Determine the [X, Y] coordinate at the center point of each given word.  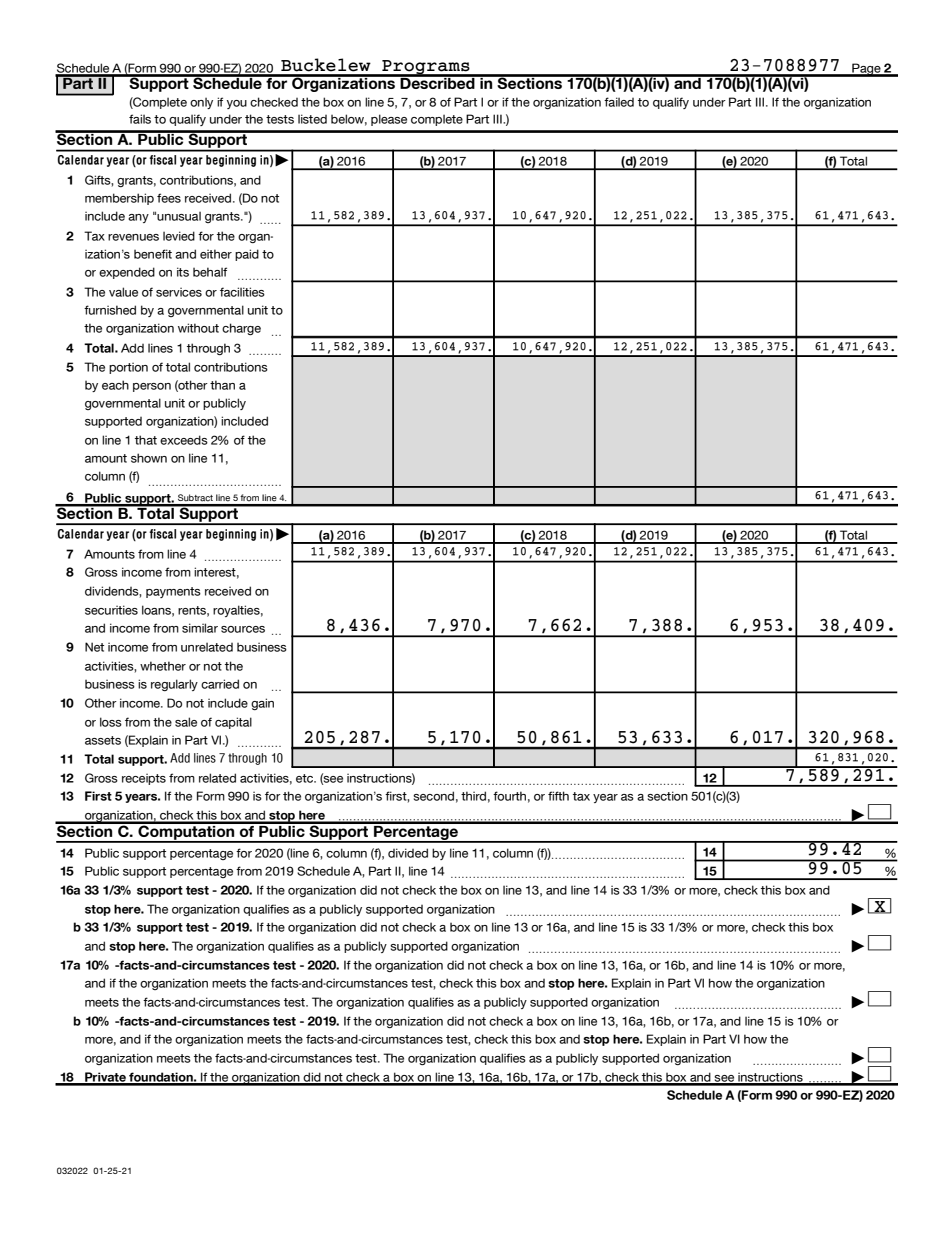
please [389, 120]
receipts [144, 779]
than [222, 385]
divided [408, 853]
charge [241, 329]
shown [149, 458]
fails [140, 119]
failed [619, 102]
